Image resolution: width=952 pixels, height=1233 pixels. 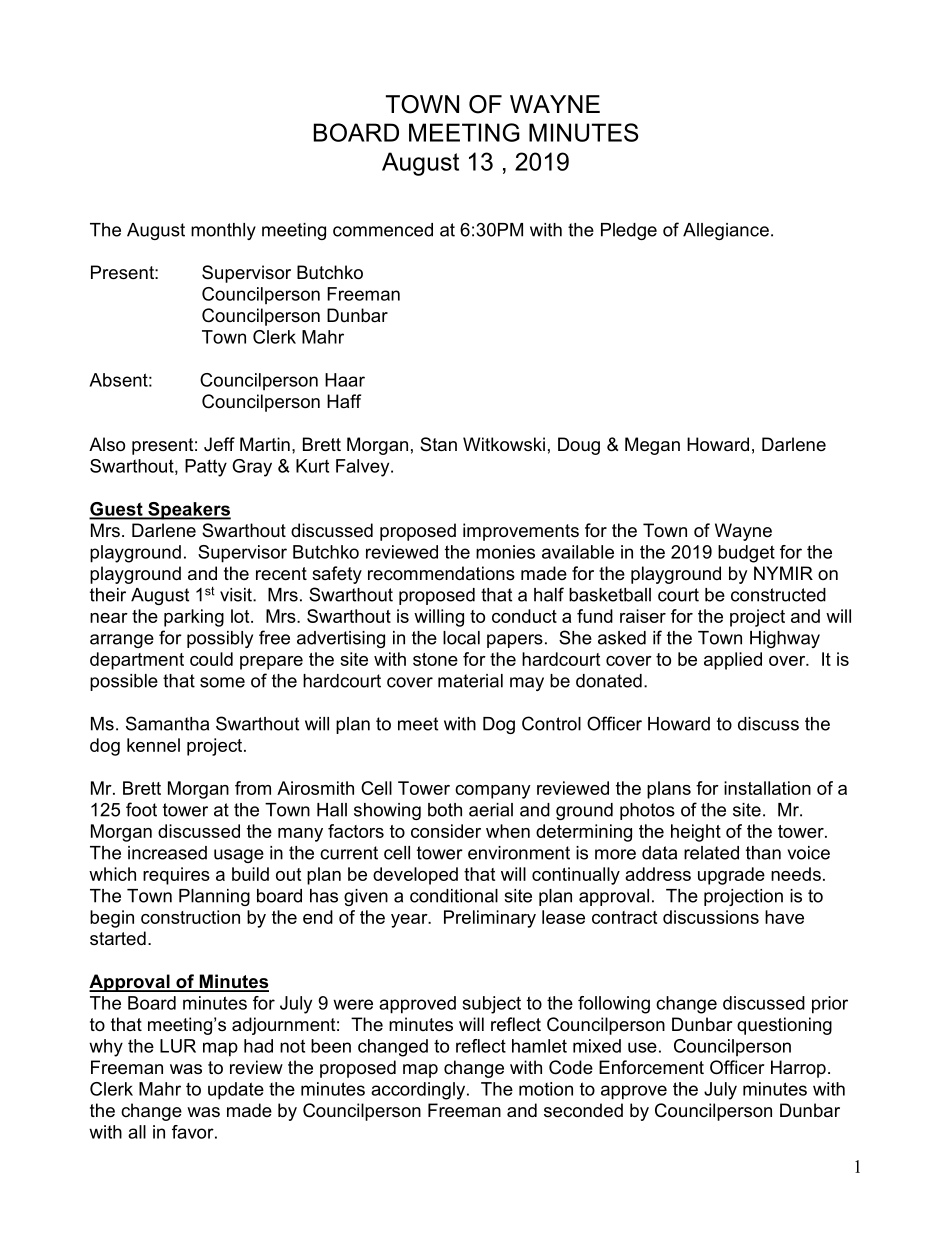 What do you see at coordinates (784, 917) in the screenshot?
I see `have` at bounding box center [784, 917].
